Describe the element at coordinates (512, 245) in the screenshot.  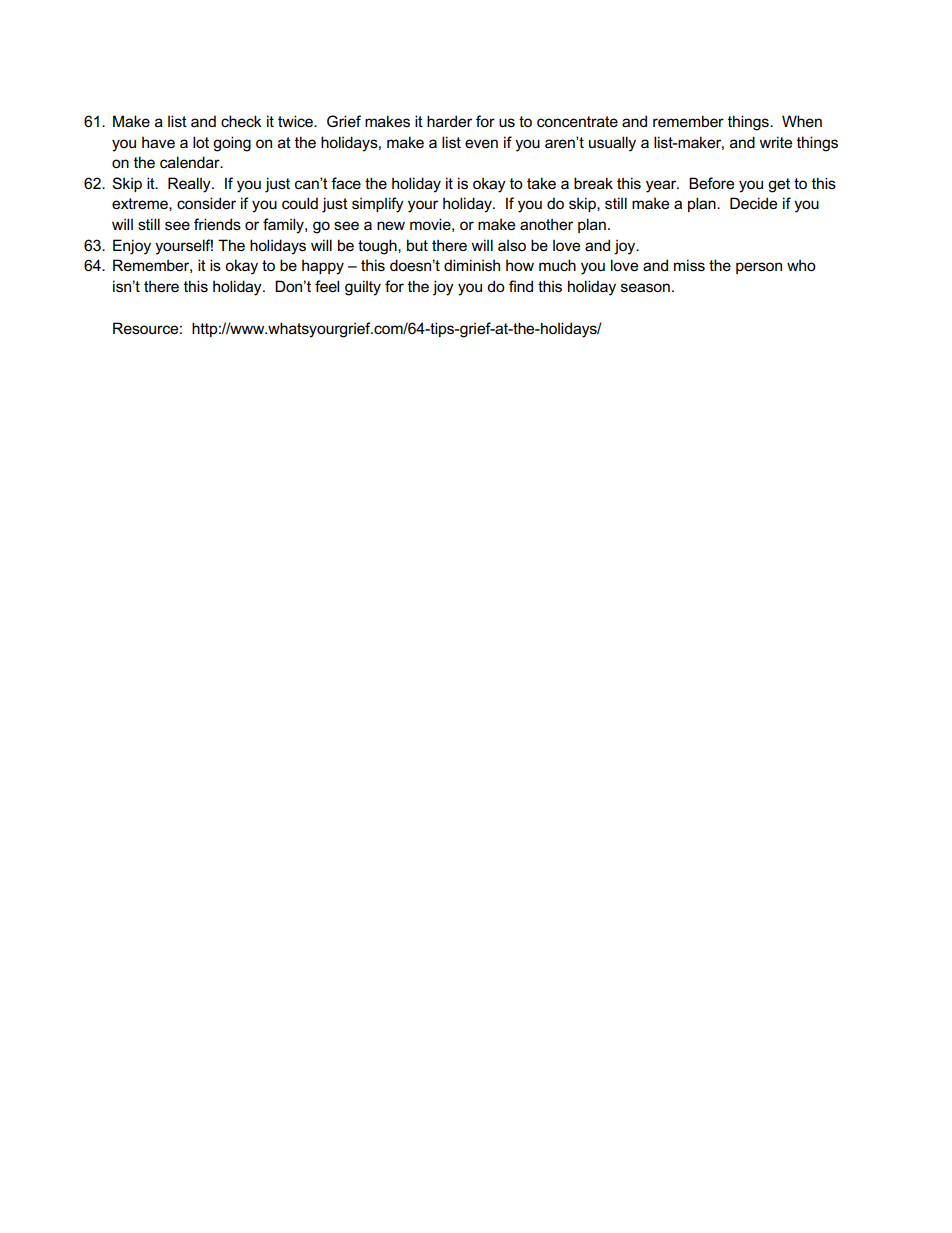
I see `also` at that location.
